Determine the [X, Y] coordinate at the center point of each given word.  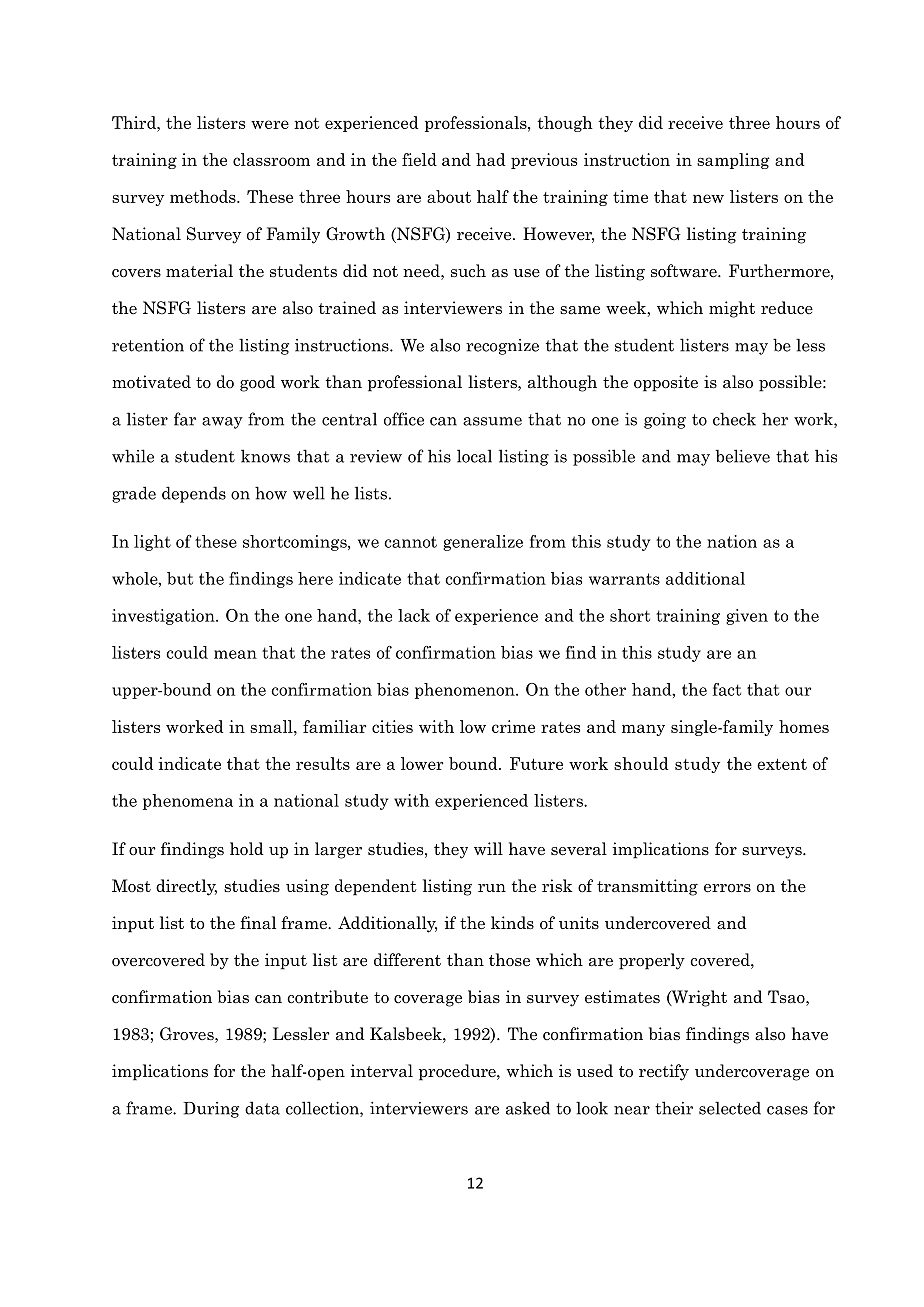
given [747, 617]
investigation [164, 617]
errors [727, 888]
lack [414, 615]
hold [246, 848]
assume [492, 421]
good [257, 383]
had [490, 159]
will [488, 848]
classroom [271, 159]
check [734, 419]
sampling [733, 161]
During [211, 1110]
